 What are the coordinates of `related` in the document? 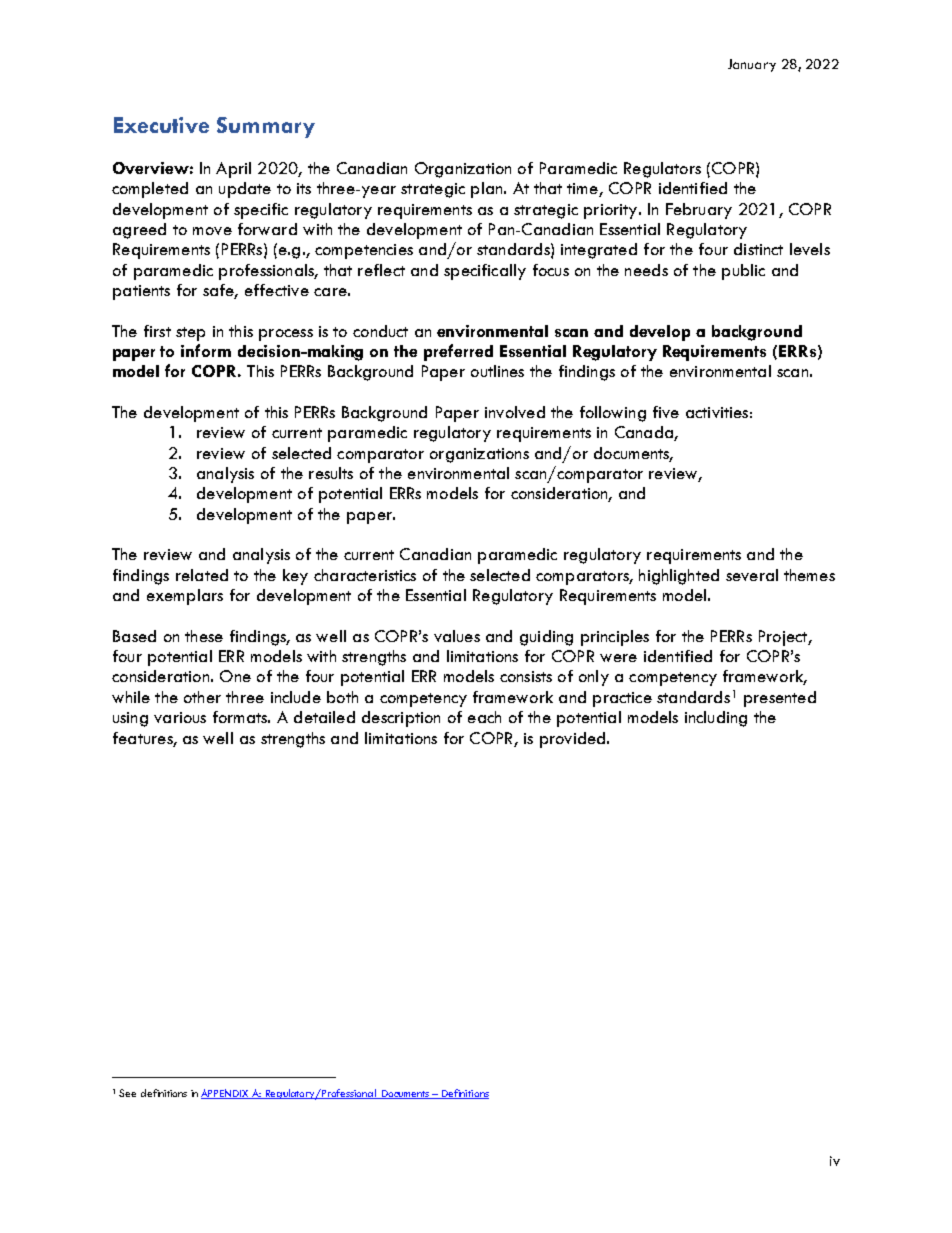 It's located at (202, 575).
